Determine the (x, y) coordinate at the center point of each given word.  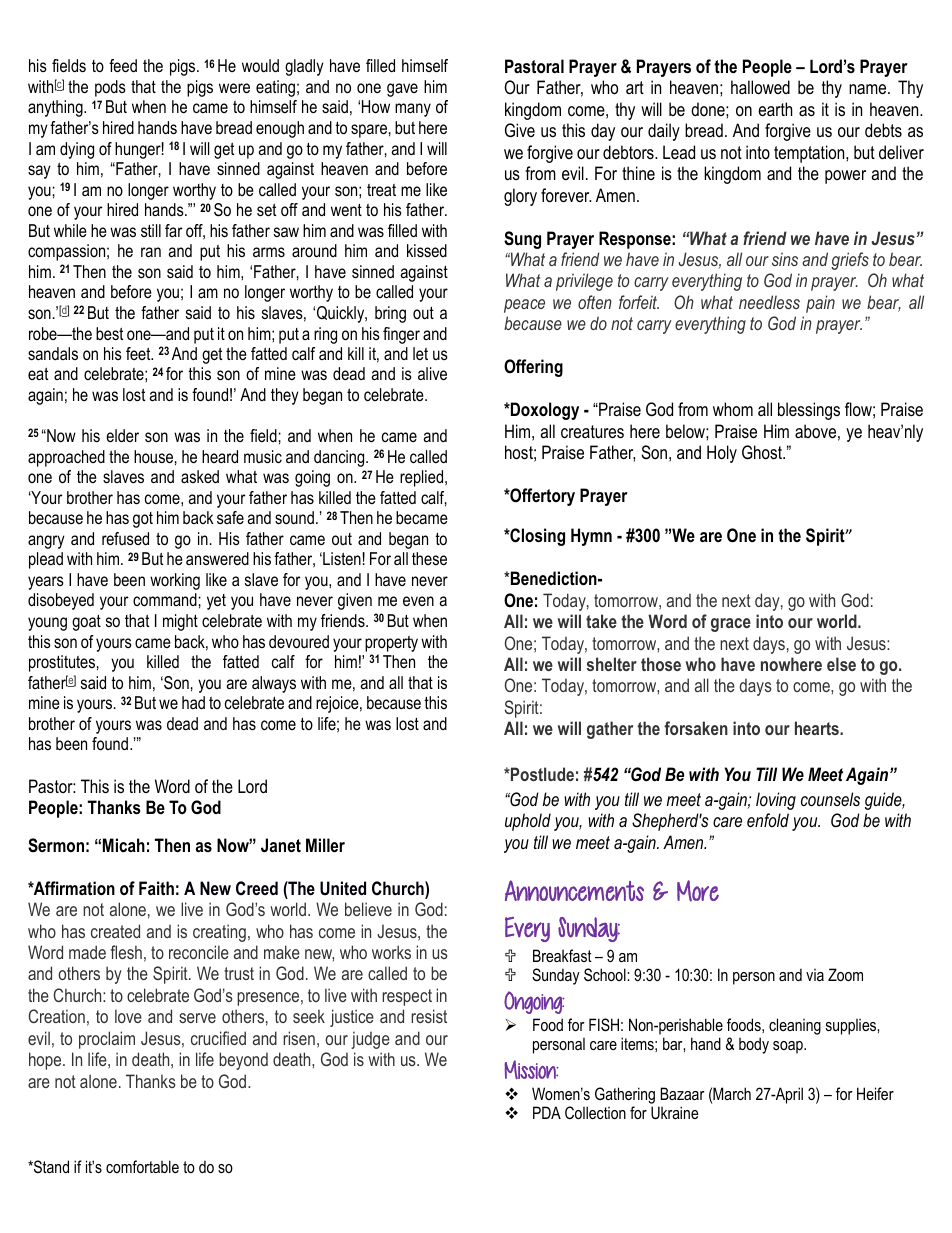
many (413, 110)
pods (110, 88)
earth (775, 109)
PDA (547, 1112)
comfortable (142, 1166)
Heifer (875, 1093)
